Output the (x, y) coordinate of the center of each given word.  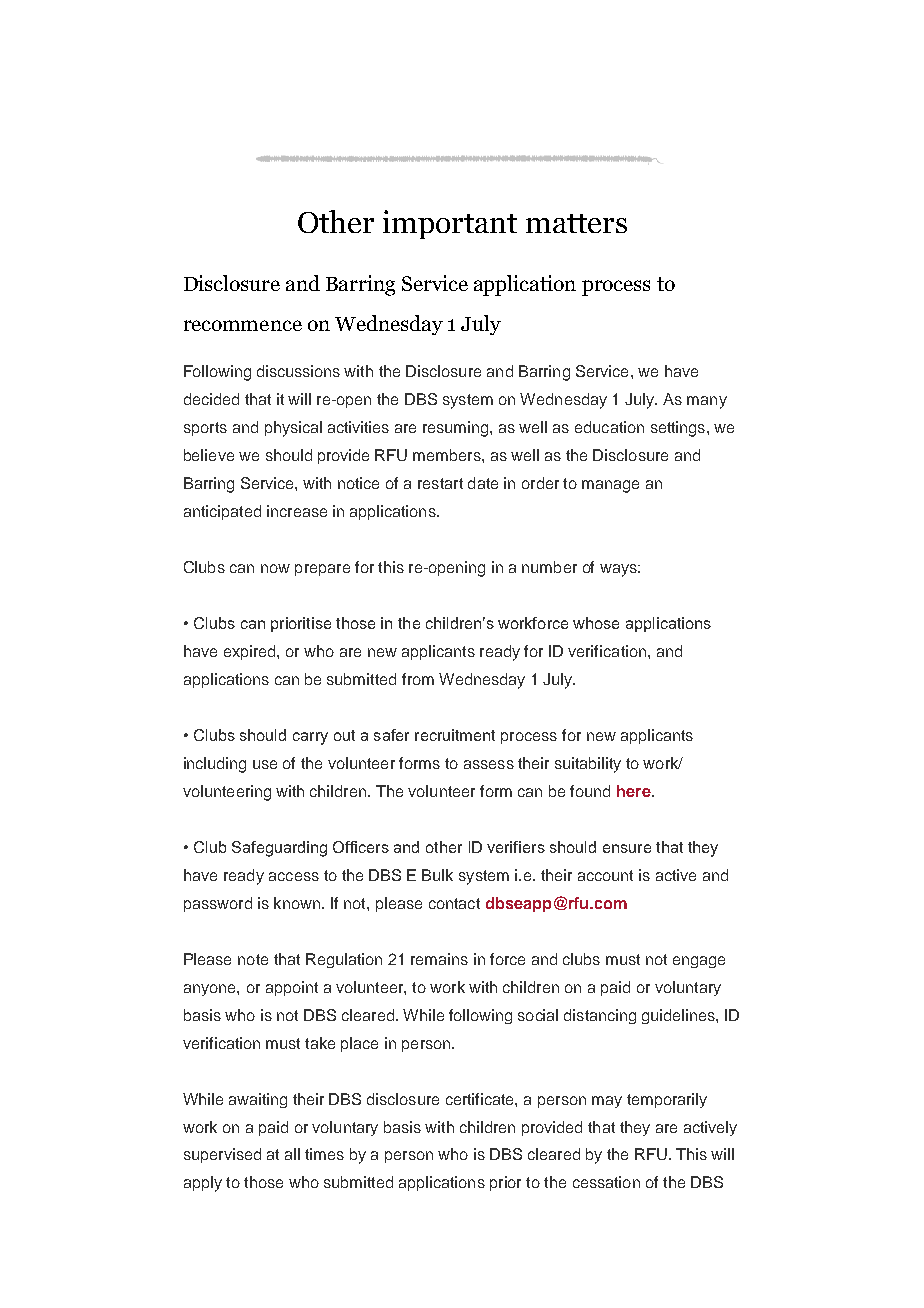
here (635, 791)
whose (596, 623)
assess (489, 764)
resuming (457, 429)
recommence (243, 325)
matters (576, 223)
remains (439, 959)
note (253, 959)
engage (699, 962)
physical (293, 429)
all (292, 1154)
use (265, 764)
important (450, 224)
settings (678, 429)
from (418, 679)
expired (251, 652)
